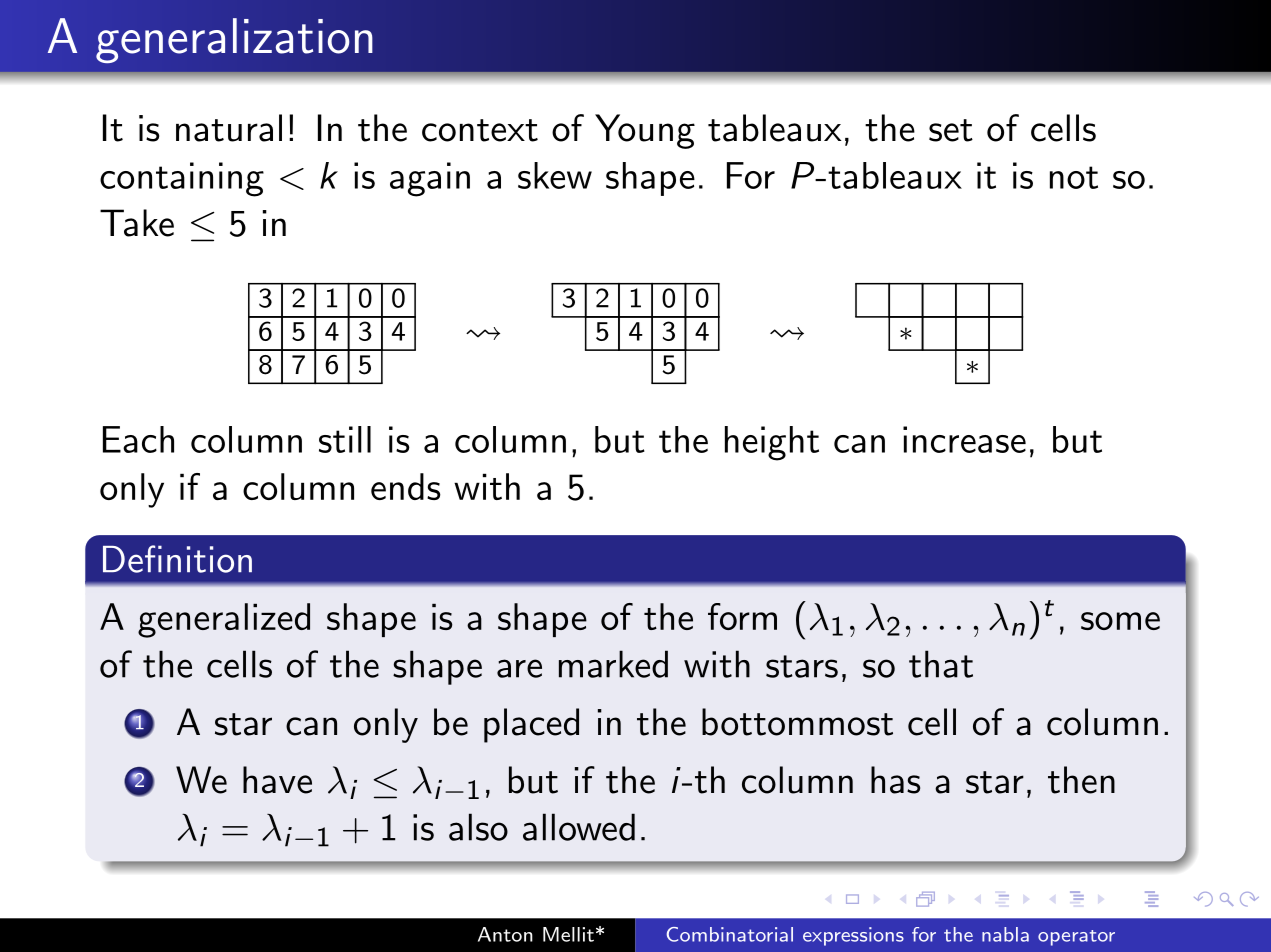  What do you see at coordinates (951, 130) in the screenshot?
I see `set` at bounding box center [951, 130].
